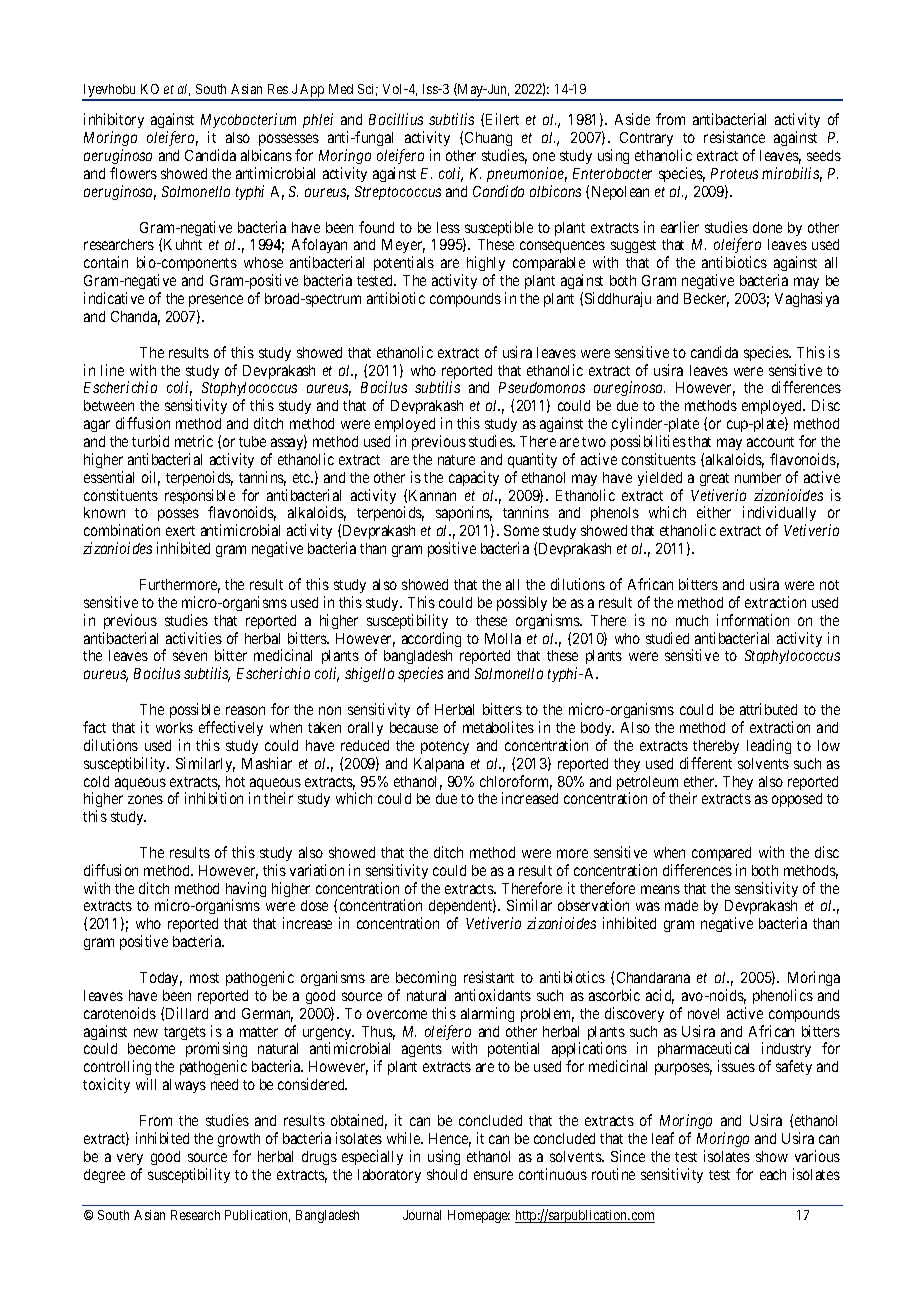  Describe the element at coordinates (431, 639) in the screenshot. I see `according` at that location.
